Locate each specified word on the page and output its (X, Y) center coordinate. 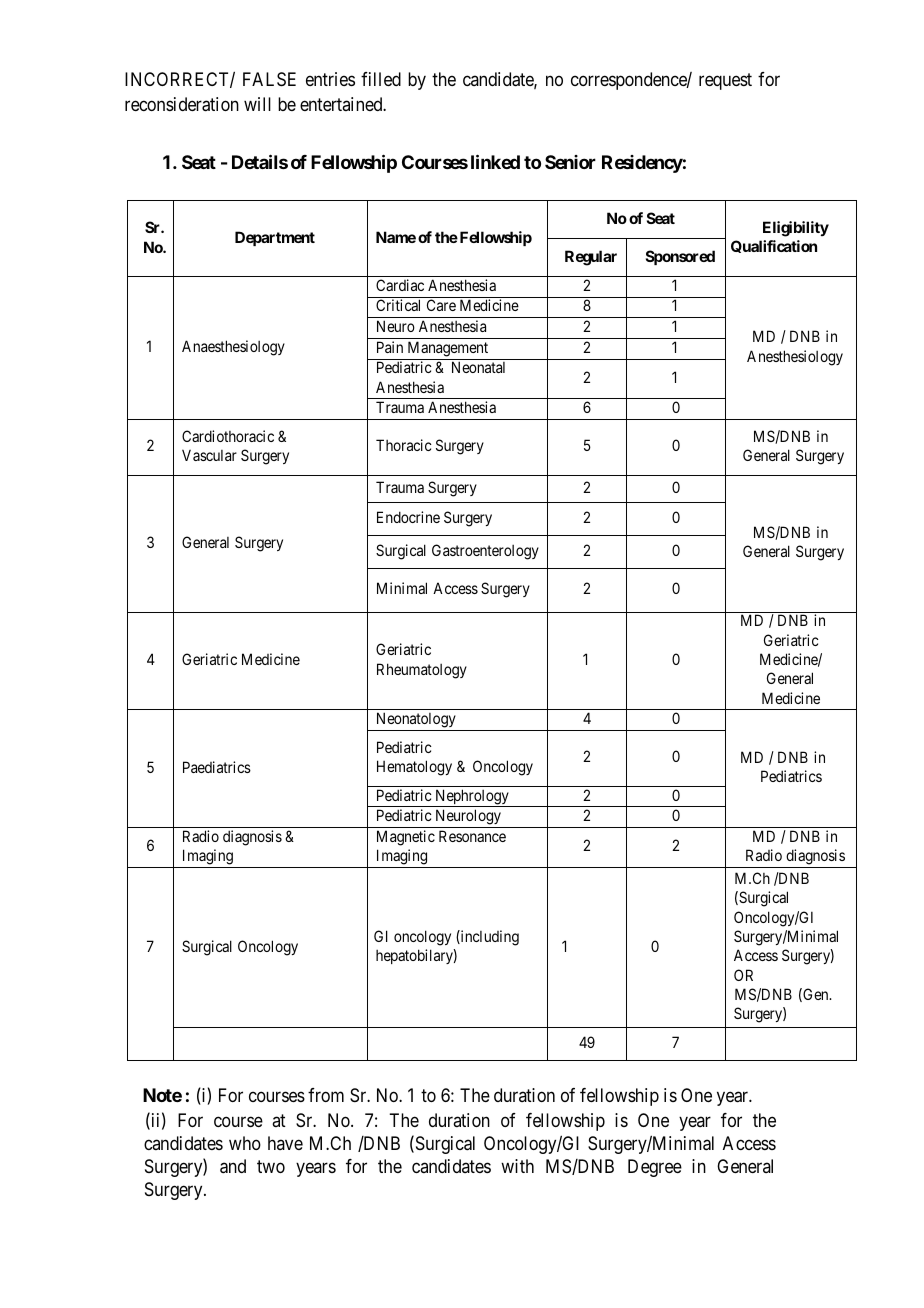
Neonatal (478, 367)
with (517, 1166)
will (257, 104)
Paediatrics (217, 767)
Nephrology (472, 798)
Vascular (209, 455)
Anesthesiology (795, 358)
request (725, 81)
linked (495, 161)
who (245, 1143)
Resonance (472, 836)
